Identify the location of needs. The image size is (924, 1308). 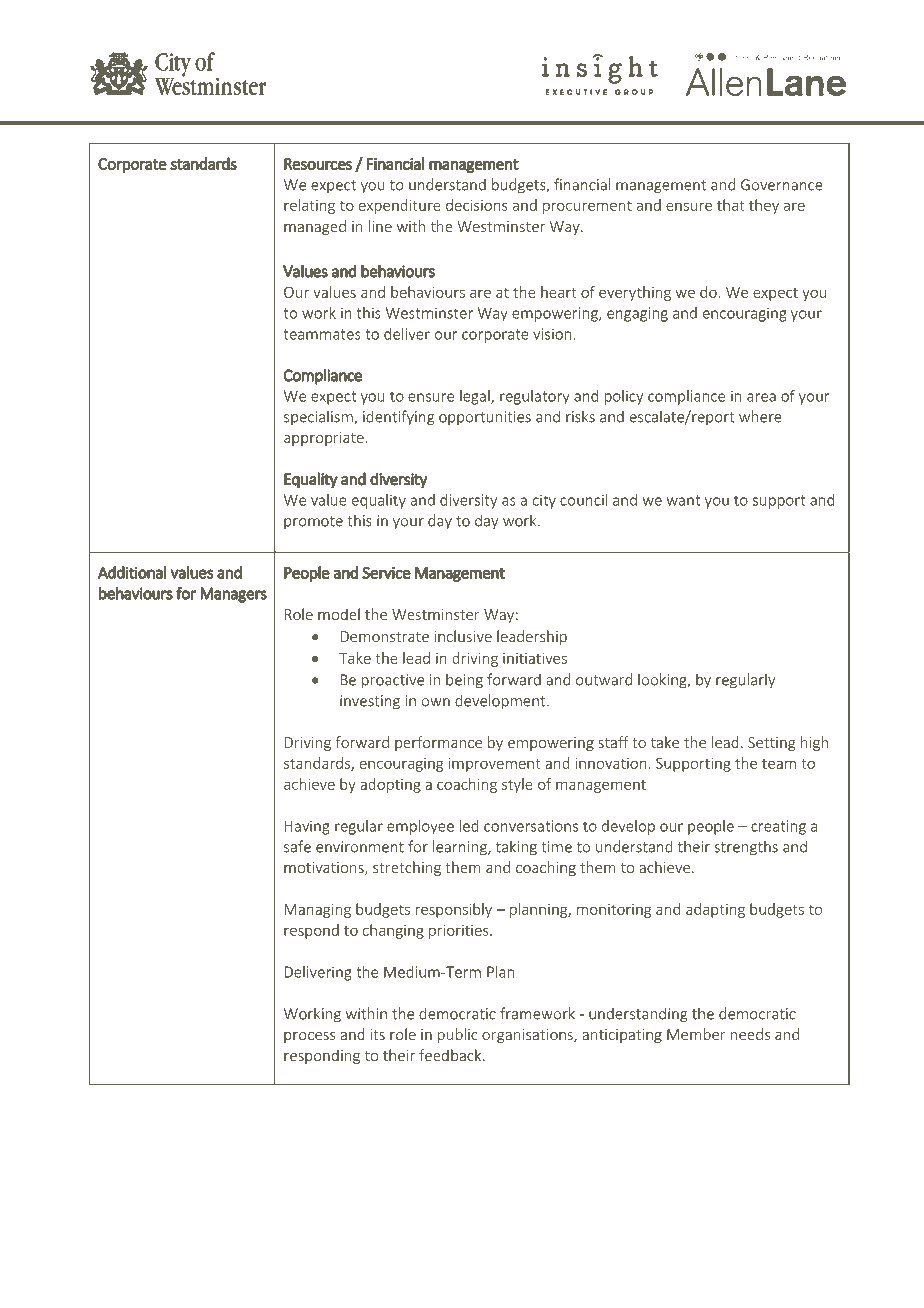
(750, 1034).
